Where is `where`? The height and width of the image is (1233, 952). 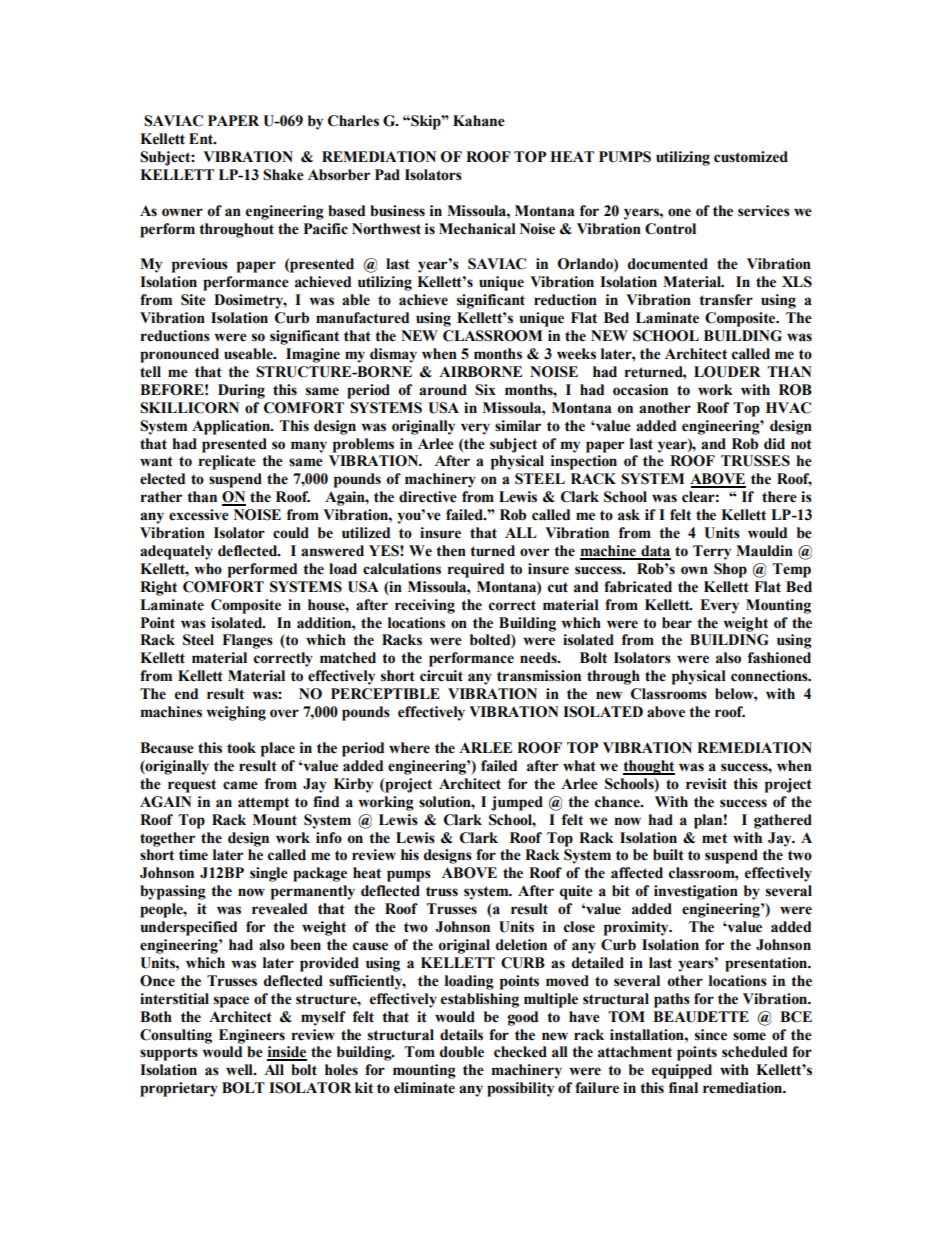
where is located at coordinates (409, 748).
